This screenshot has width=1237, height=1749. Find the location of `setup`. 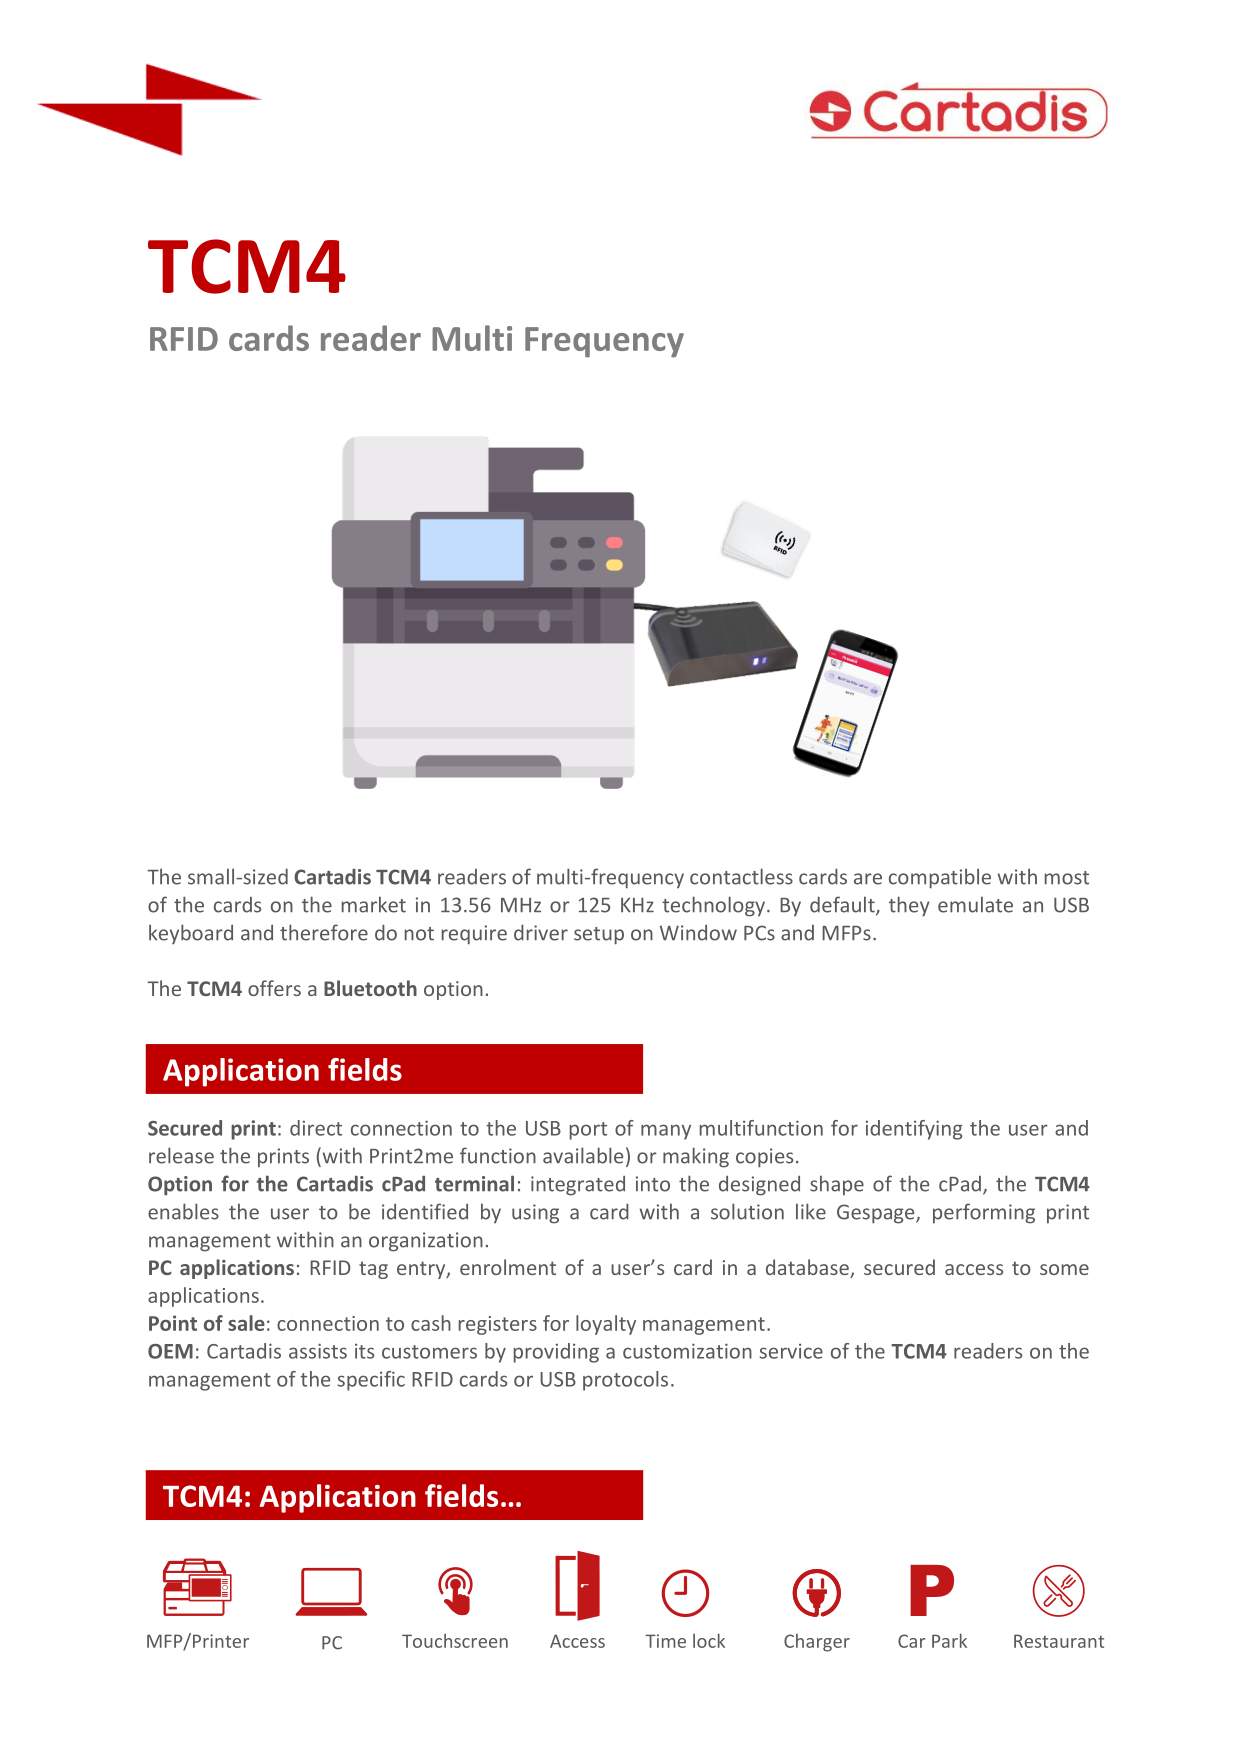

setup is located at coordinates (599, 936).
